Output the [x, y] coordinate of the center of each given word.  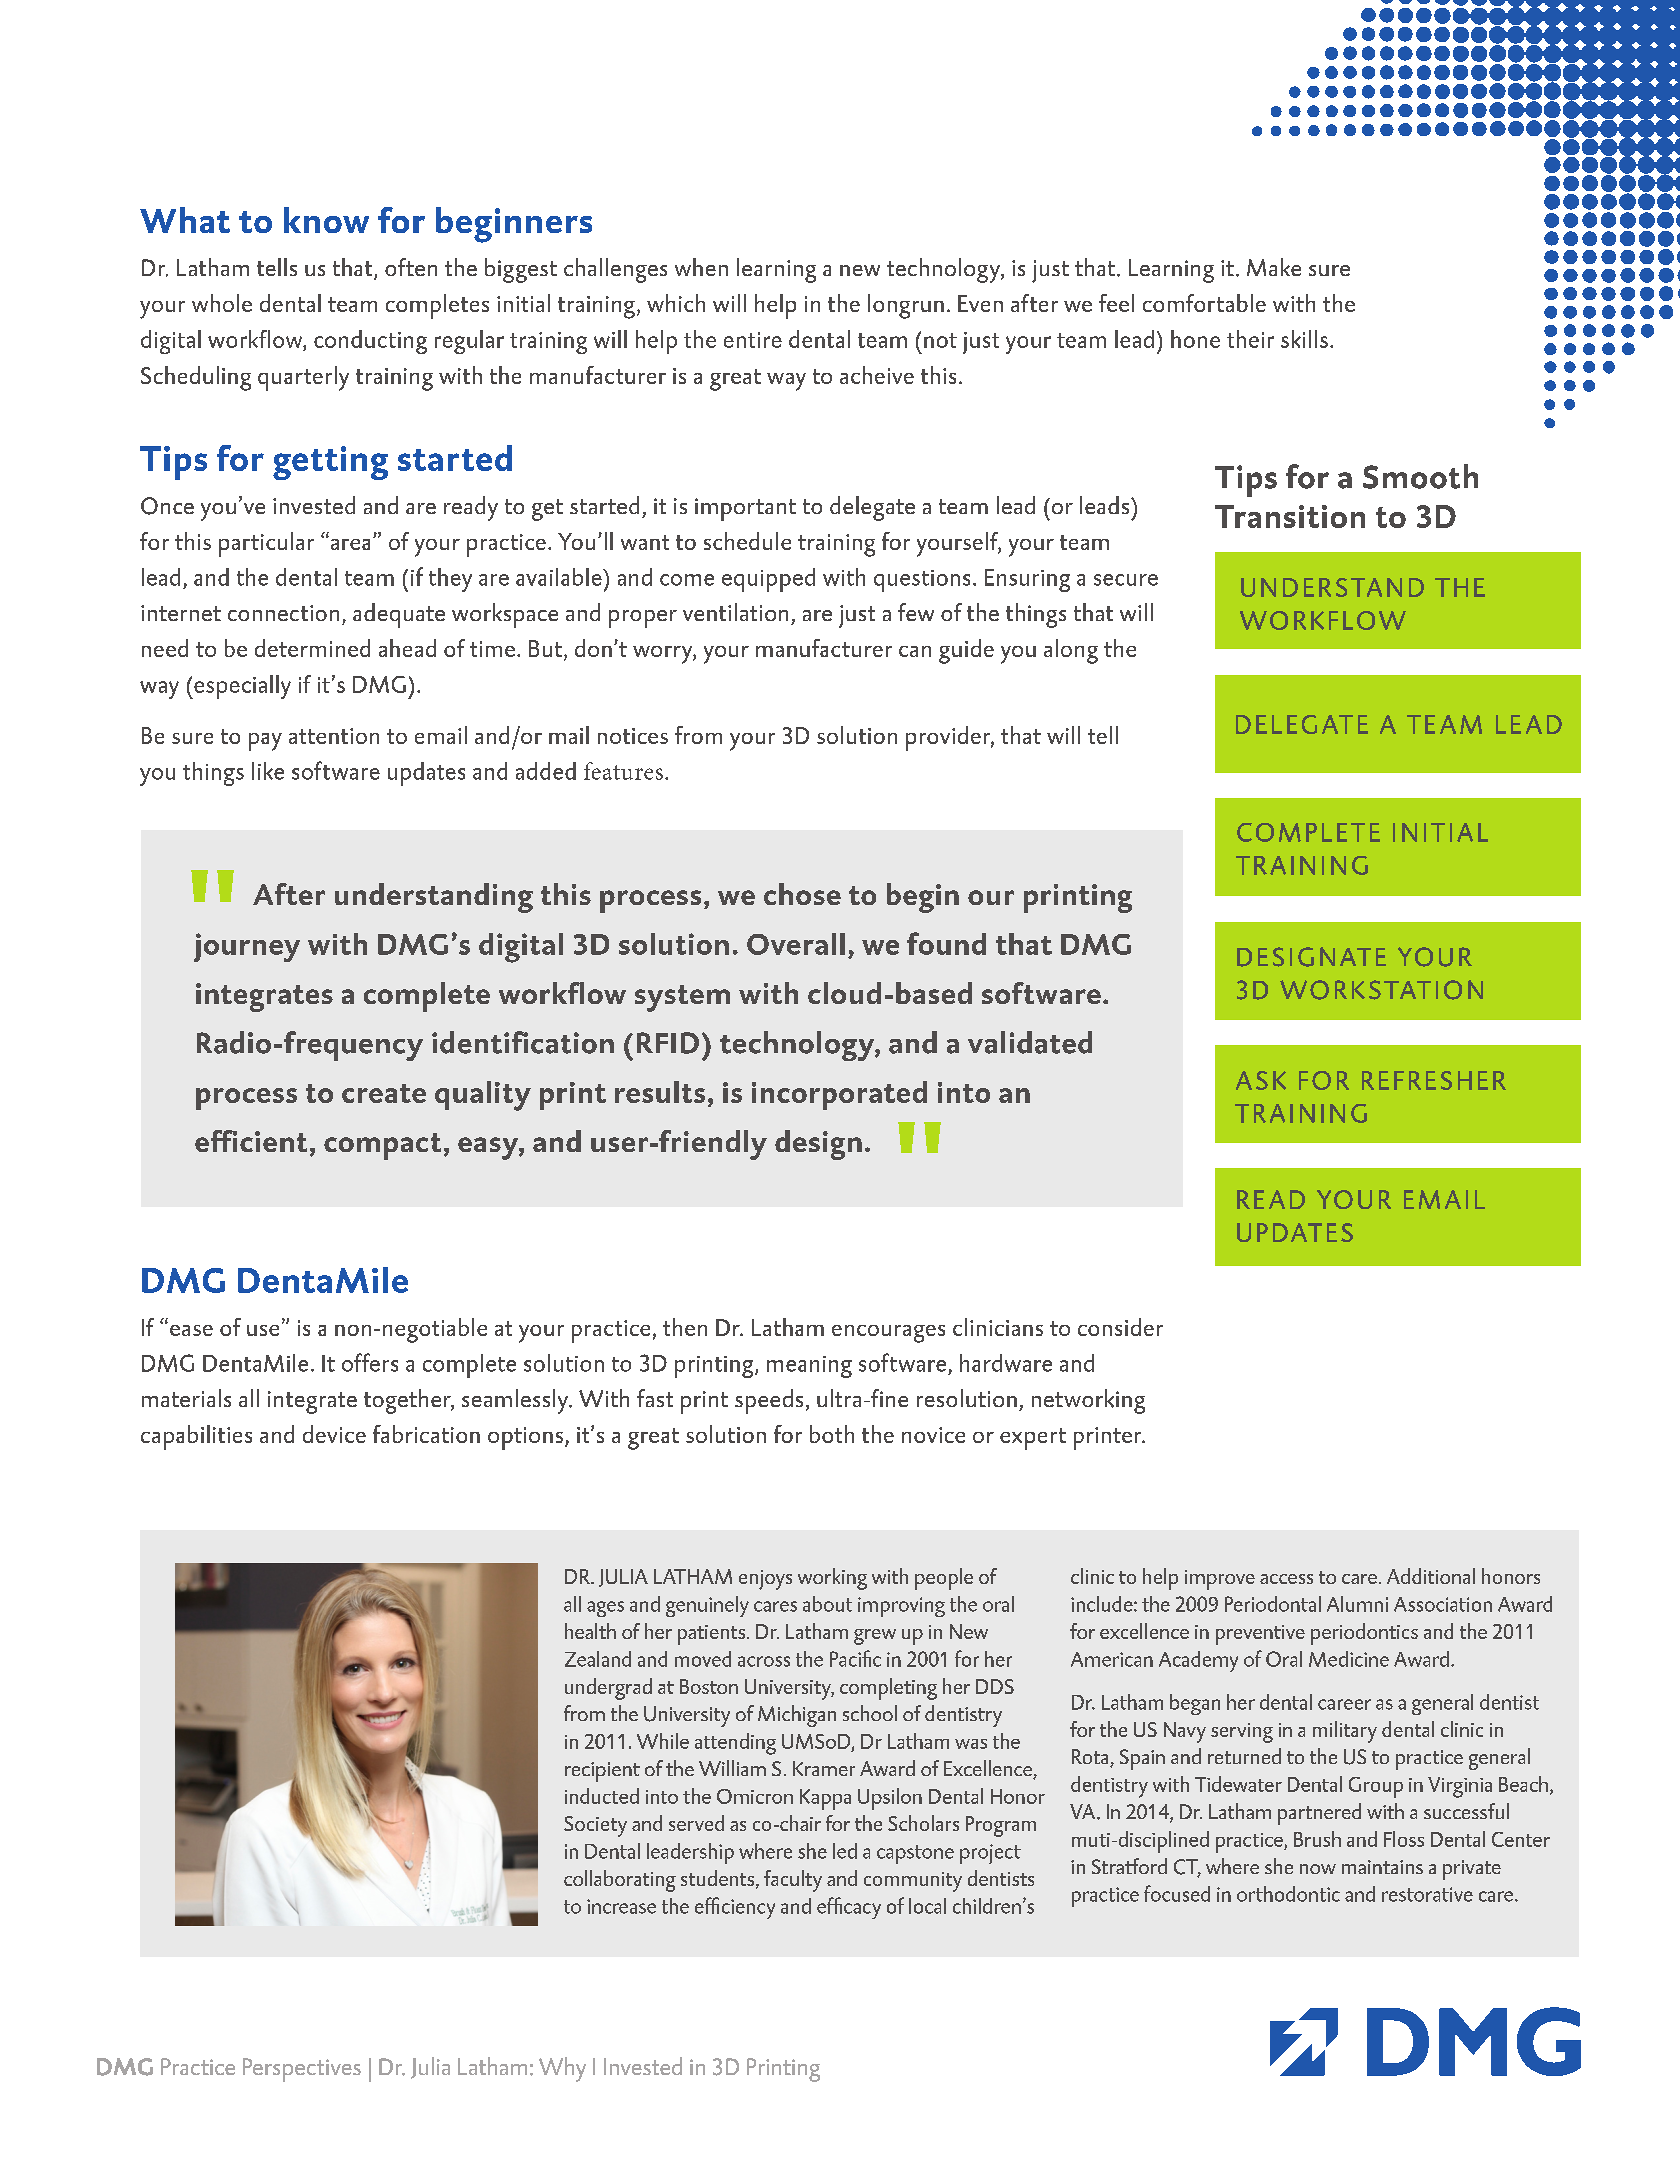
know [326, 220]
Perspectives [302, 2070]
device [334, 1434]
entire [753, 340]
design [818, 1145]
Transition [1290, 516]
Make [1274, 267]
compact [382, 1146]
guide [966, 651]
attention [334, 736]
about [827, 1604]
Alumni [1357, 1604]
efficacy [849, 1908]
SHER [1473, 1080]
